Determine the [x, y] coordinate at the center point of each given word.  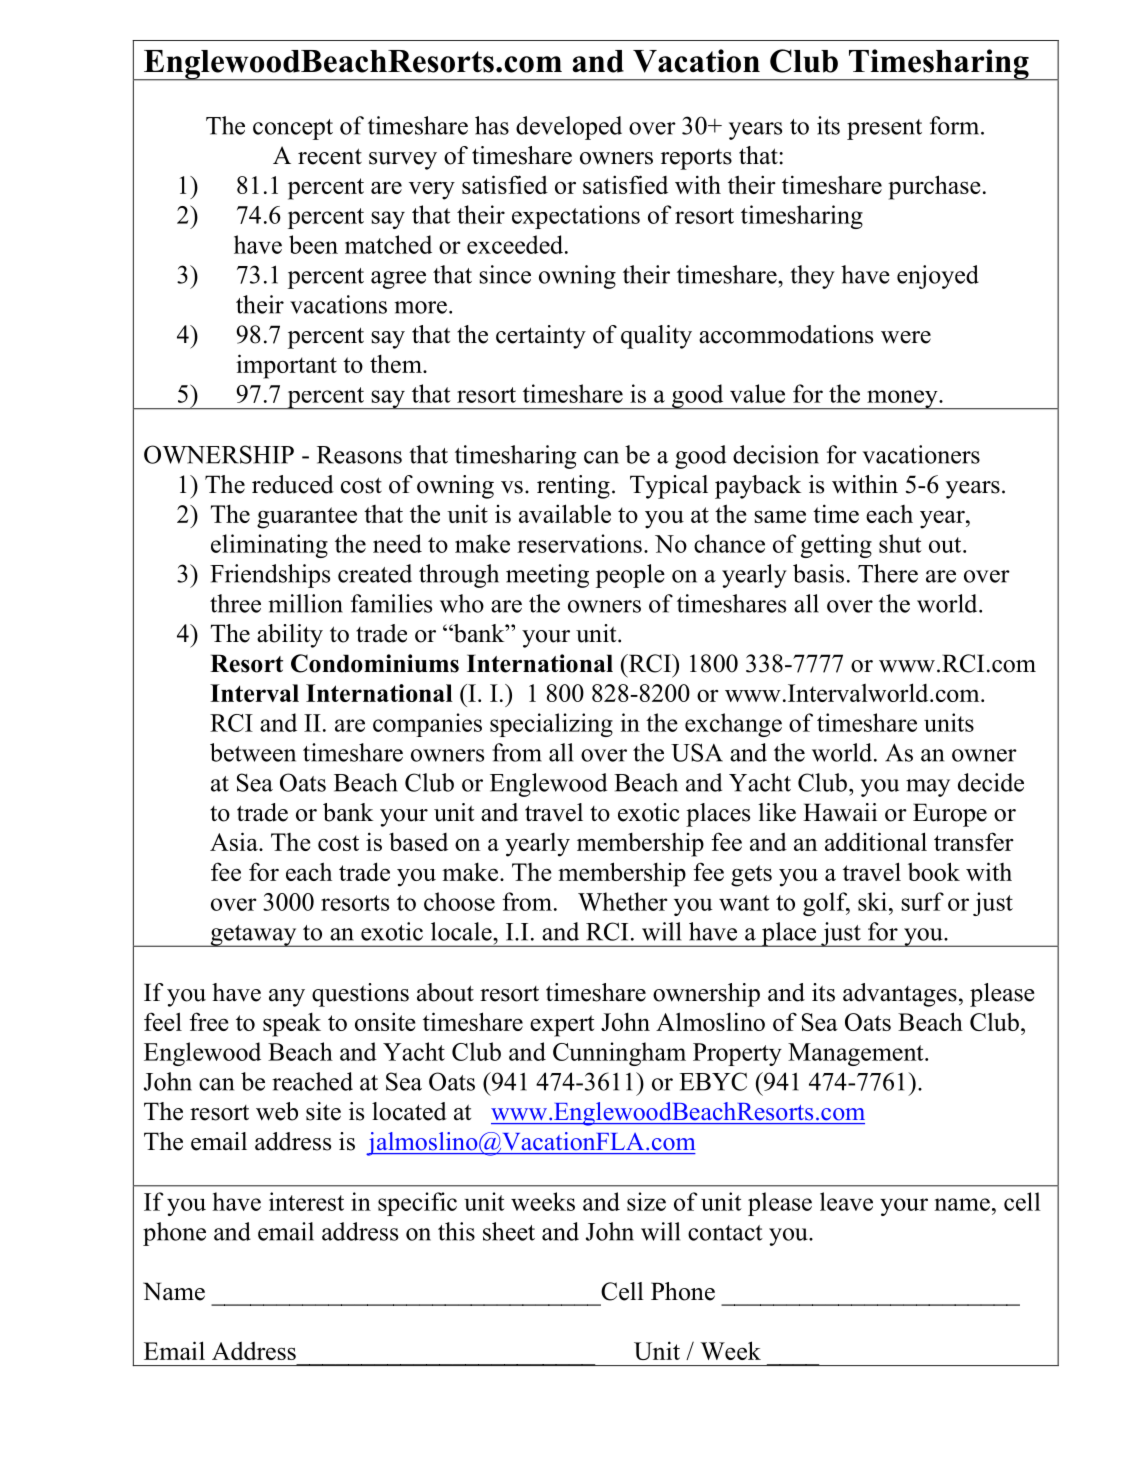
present [884, 129]
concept [293, 129]
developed [569, 128]
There [888, 573]
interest [306, 1201]
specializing [551, 725]
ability [290, 636]
